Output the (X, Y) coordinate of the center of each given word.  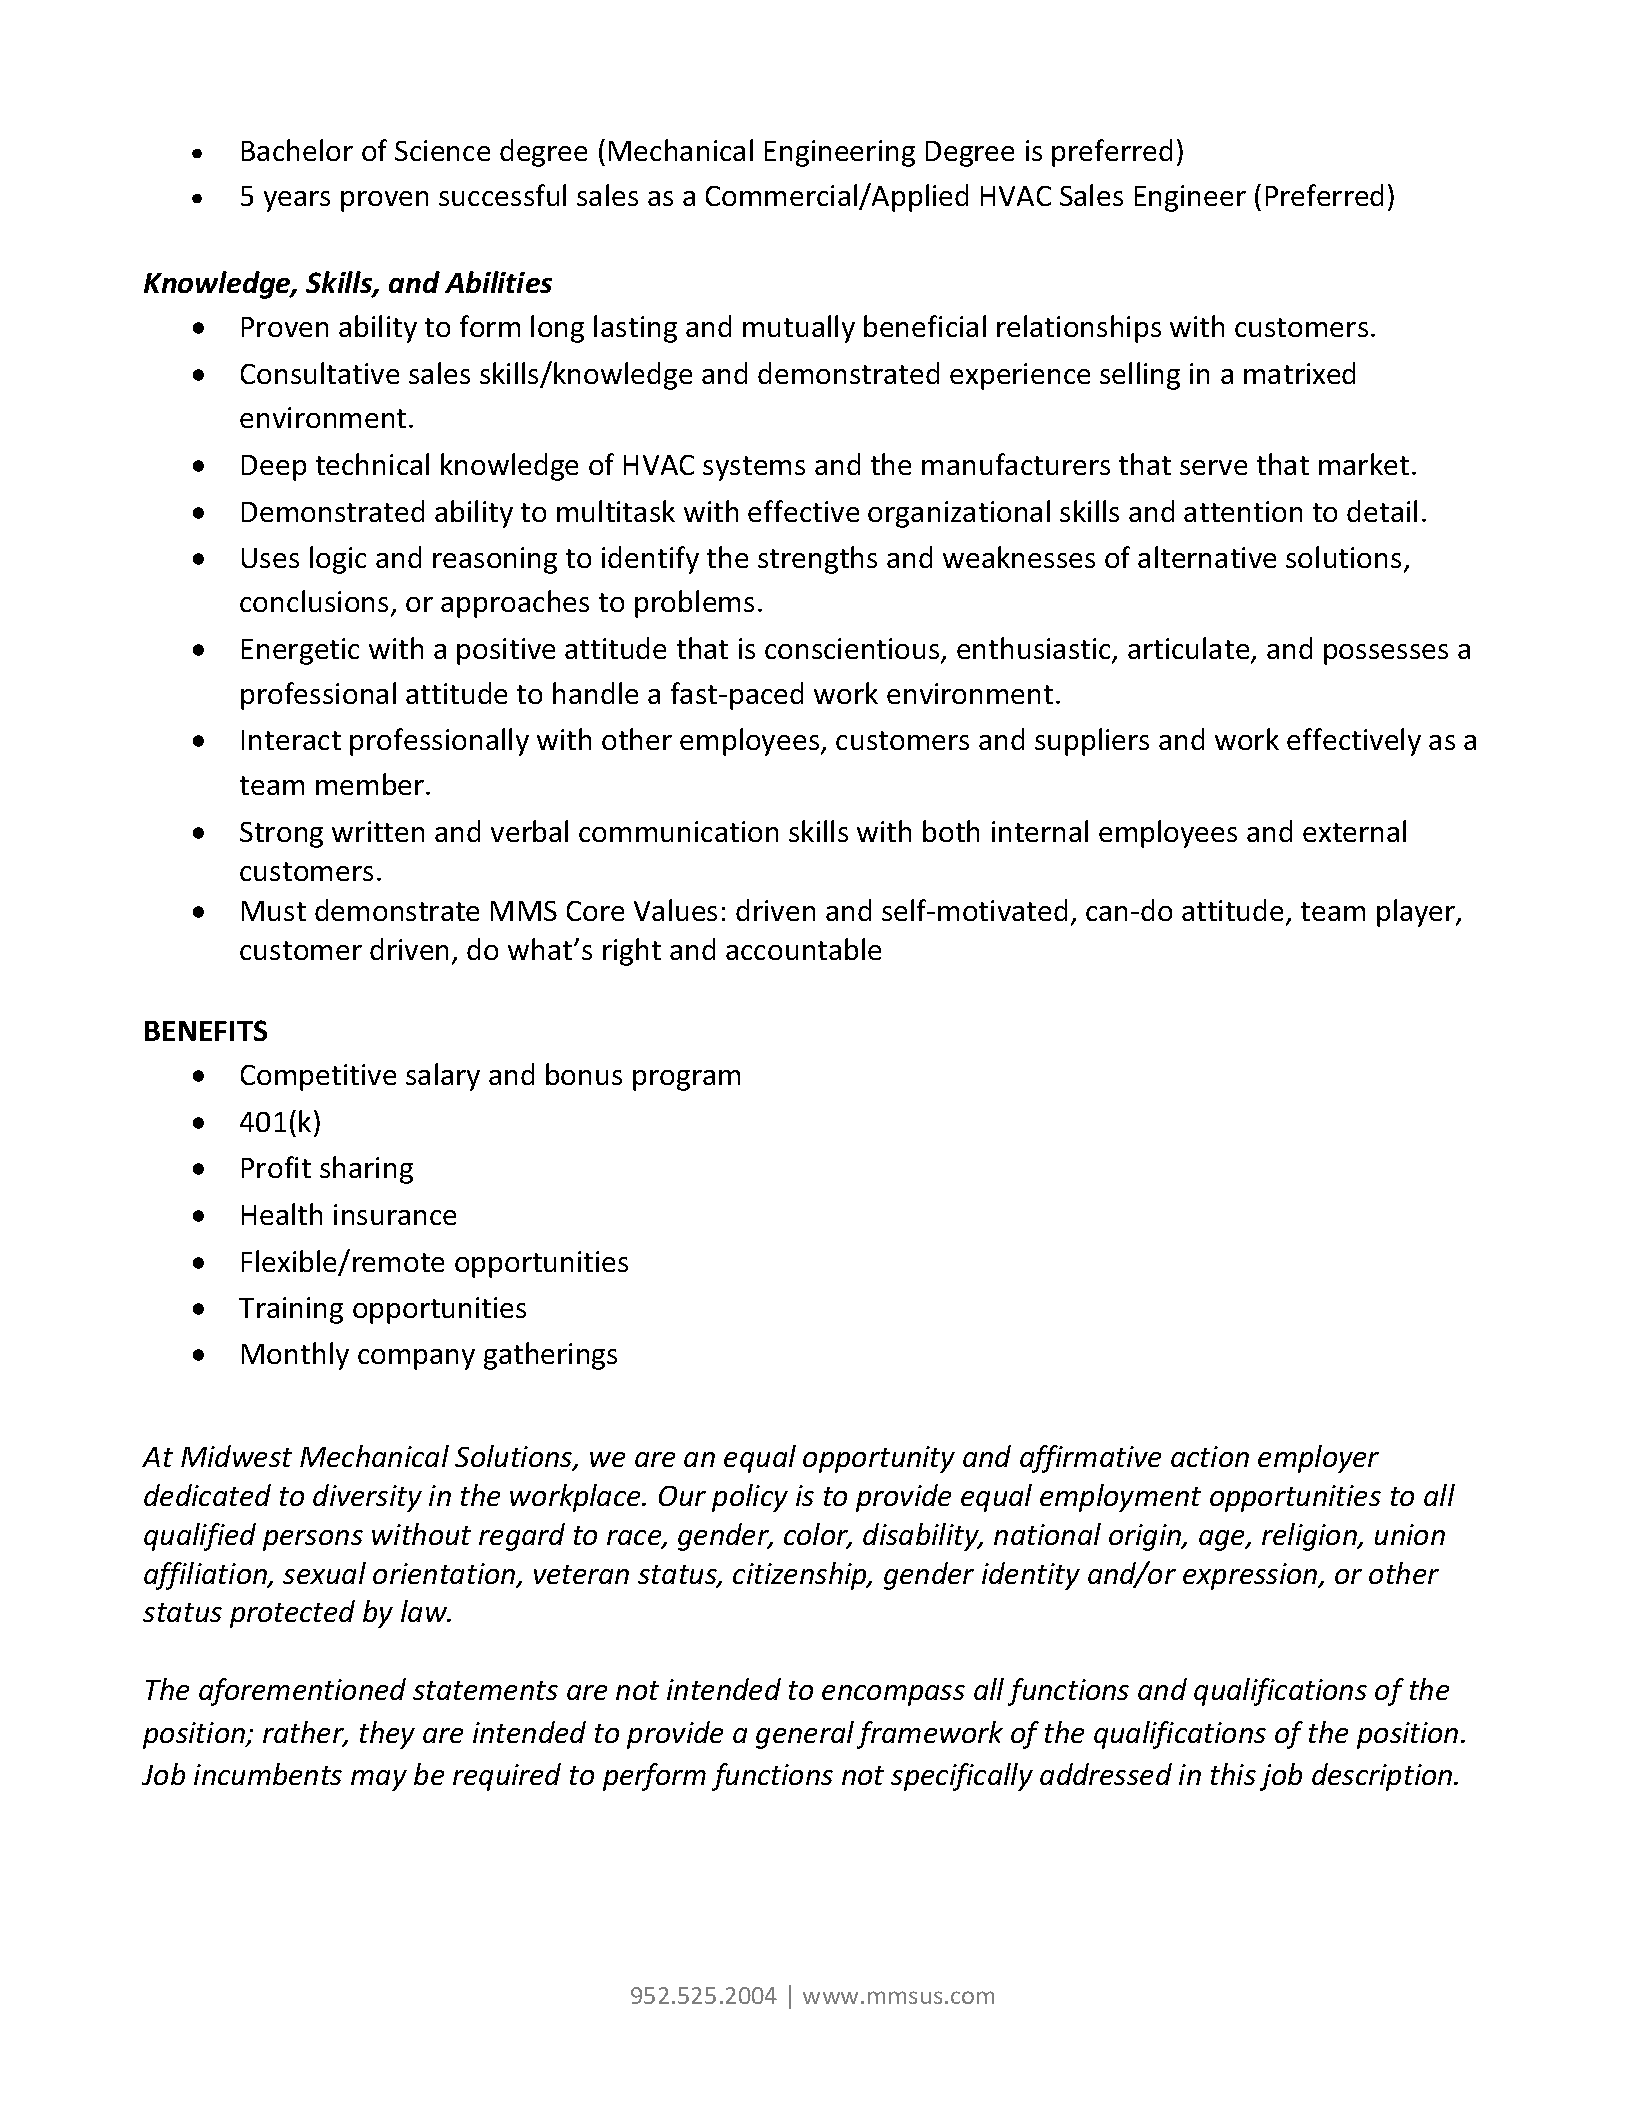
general (805, 1735)
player (1417, 913)
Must (274, 911)
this (1233, 1774)
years (297, 201)
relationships (1079, 329)
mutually (799, 329)
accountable (803, 949)
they (387, 1735)
